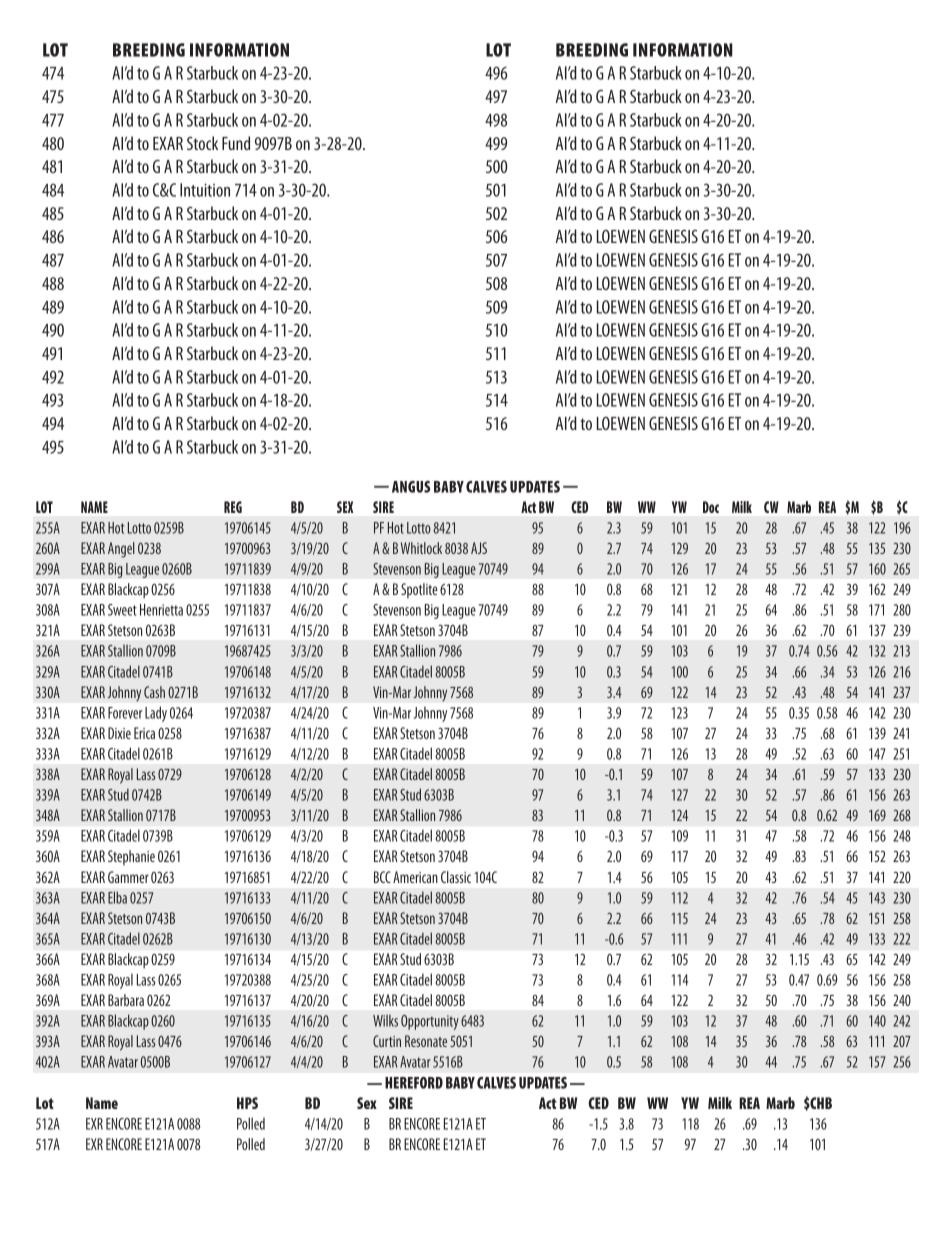 This document has height=1233, width=952. Describe the element at coordinates (205, 190) in the document. I see `Intuition` at that location.
